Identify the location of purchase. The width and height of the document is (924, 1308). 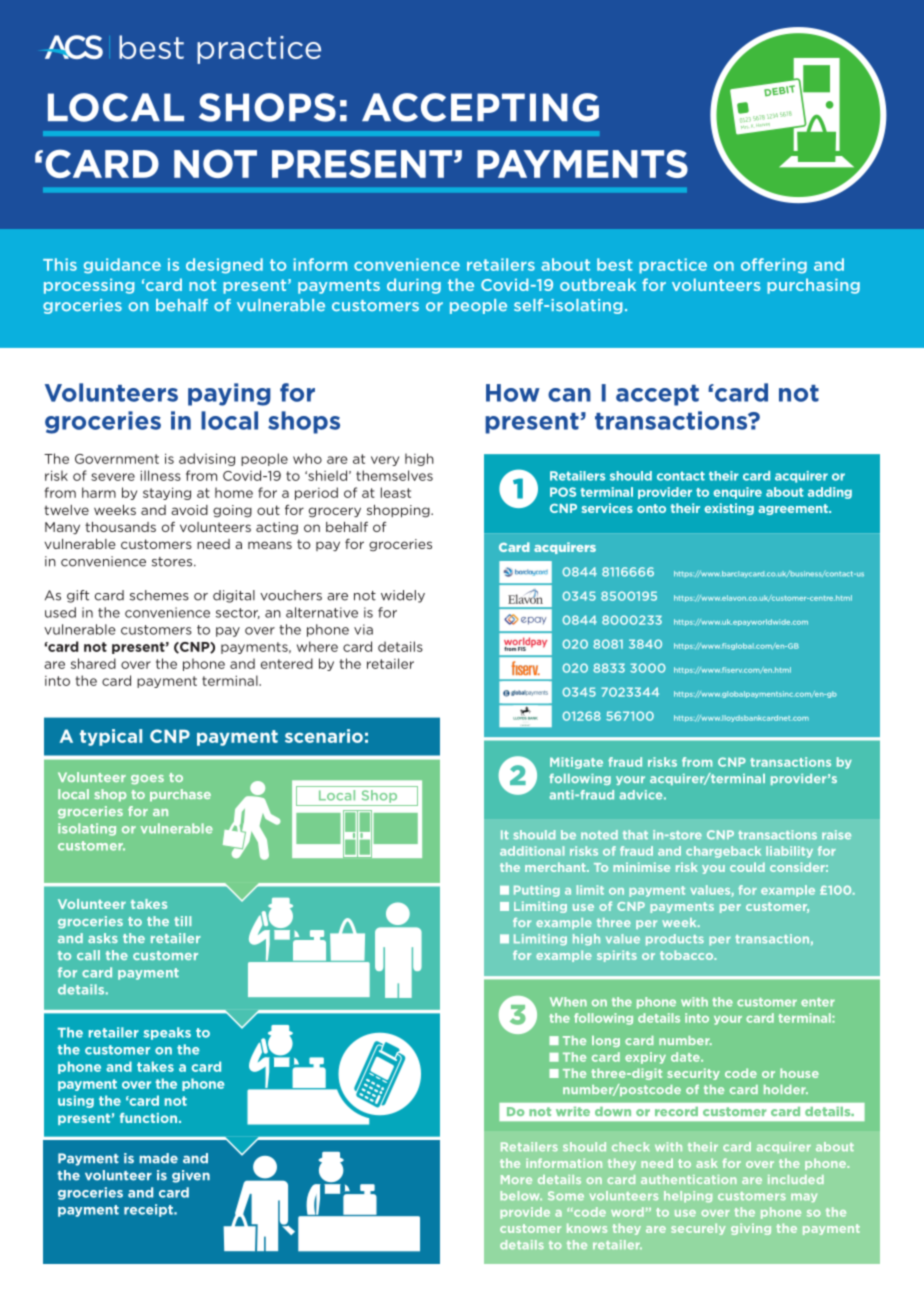
(180, 795).
